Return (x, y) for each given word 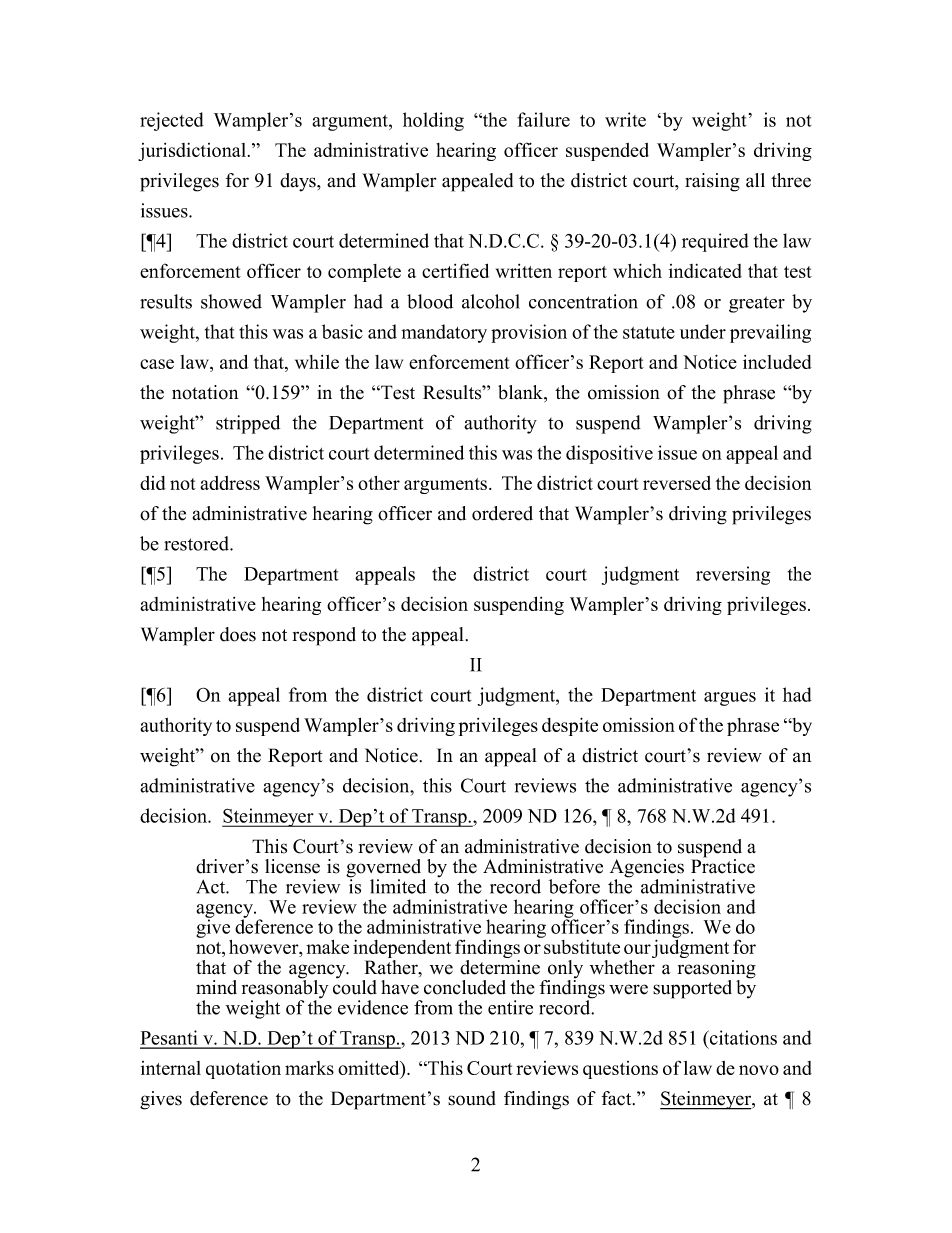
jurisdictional (192, 152)
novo (759, 1070)
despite (570, 726)
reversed (677, 483)
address (230, 483)
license (292, 866)
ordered (502, 513)
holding (433, 121)
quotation (243, 1069)
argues (730, 699)
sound (472, 1098)
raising (712, 182)
